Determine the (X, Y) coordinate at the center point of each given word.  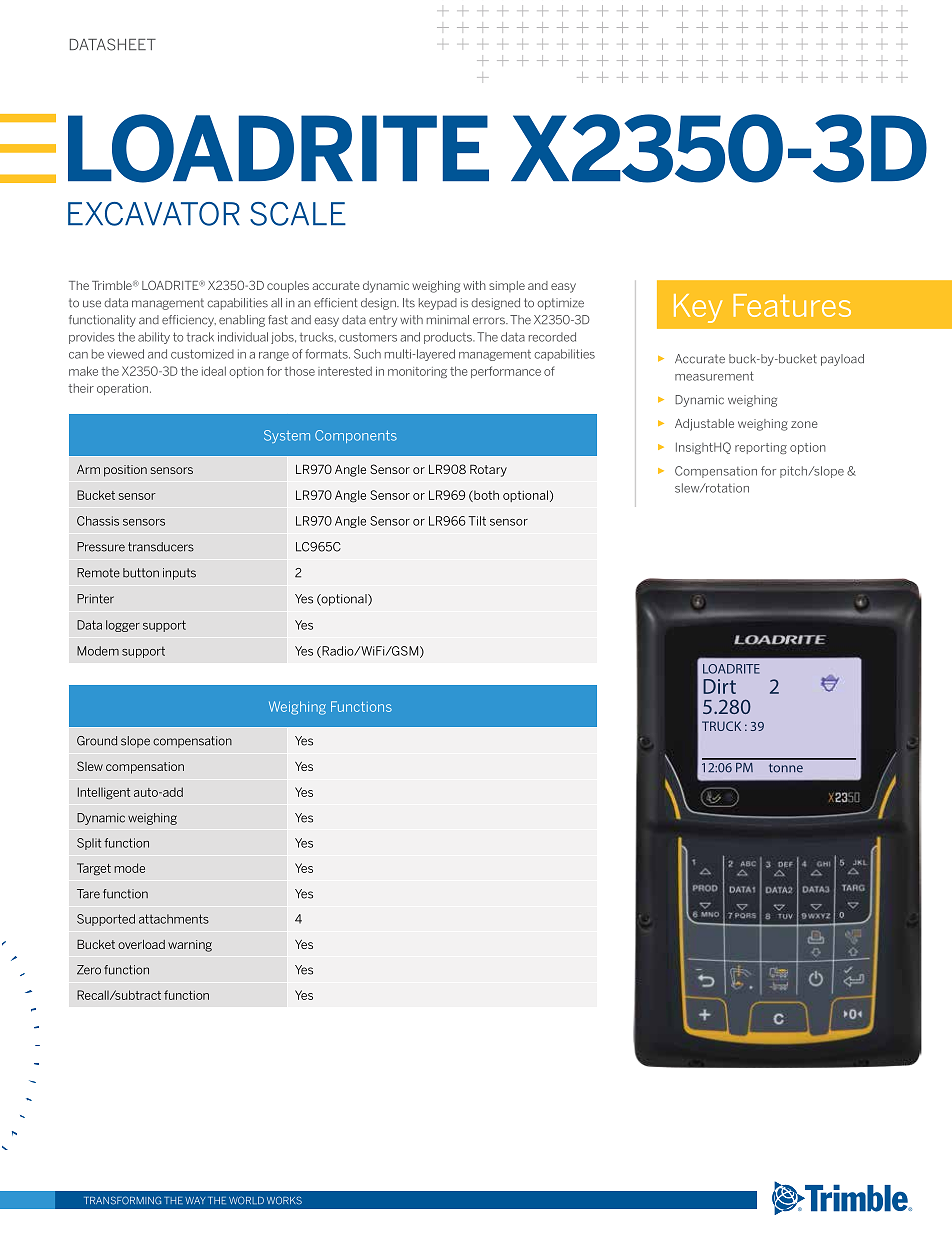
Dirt (719, 686)
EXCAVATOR (154, 214)
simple (507, 286)
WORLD (246, 1200)
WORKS (284, 1200)
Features (792, 305)
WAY (195, 1200)
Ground (97, 741)
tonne (786, 768)
